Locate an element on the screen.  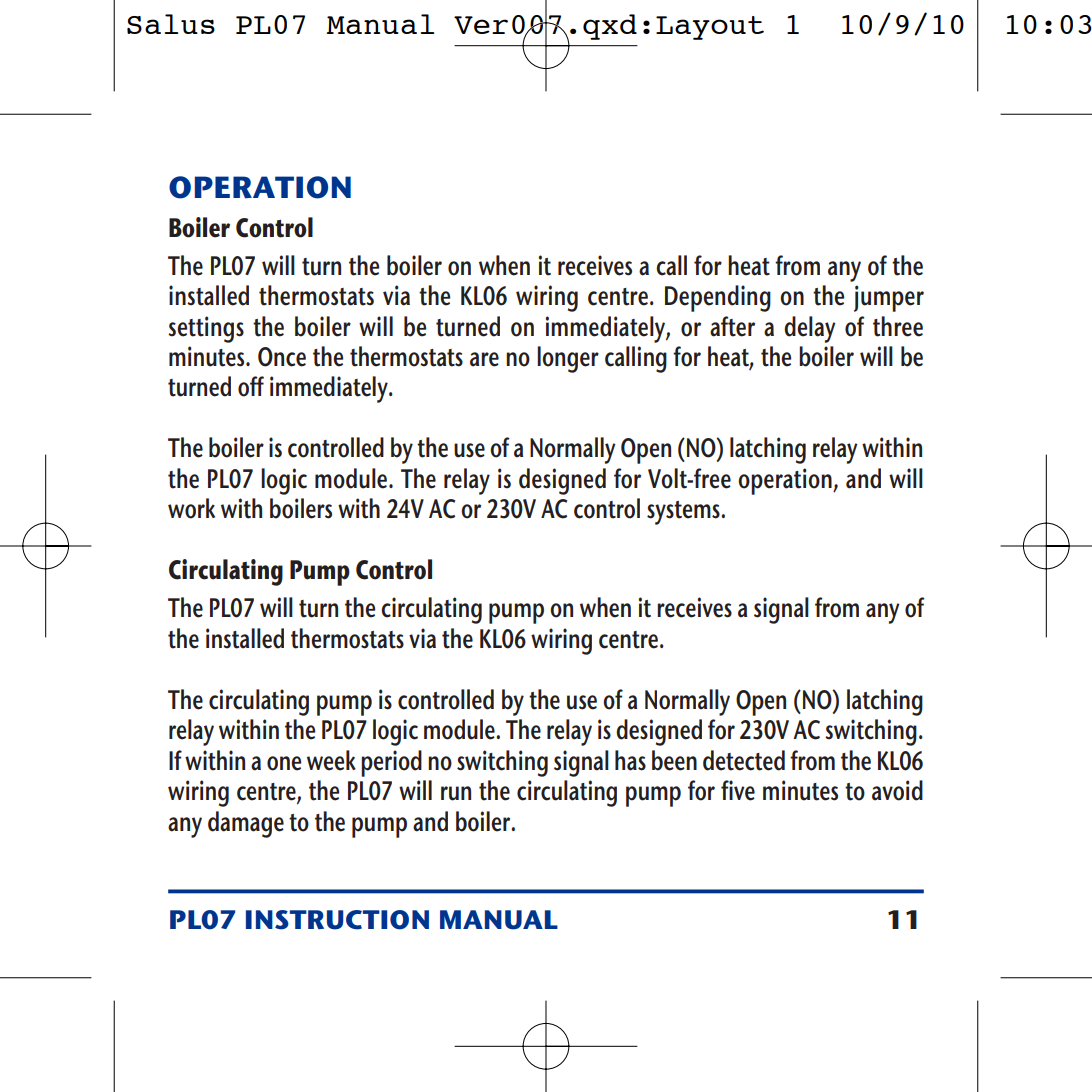
jumper is located at coordinates (889, 298).
